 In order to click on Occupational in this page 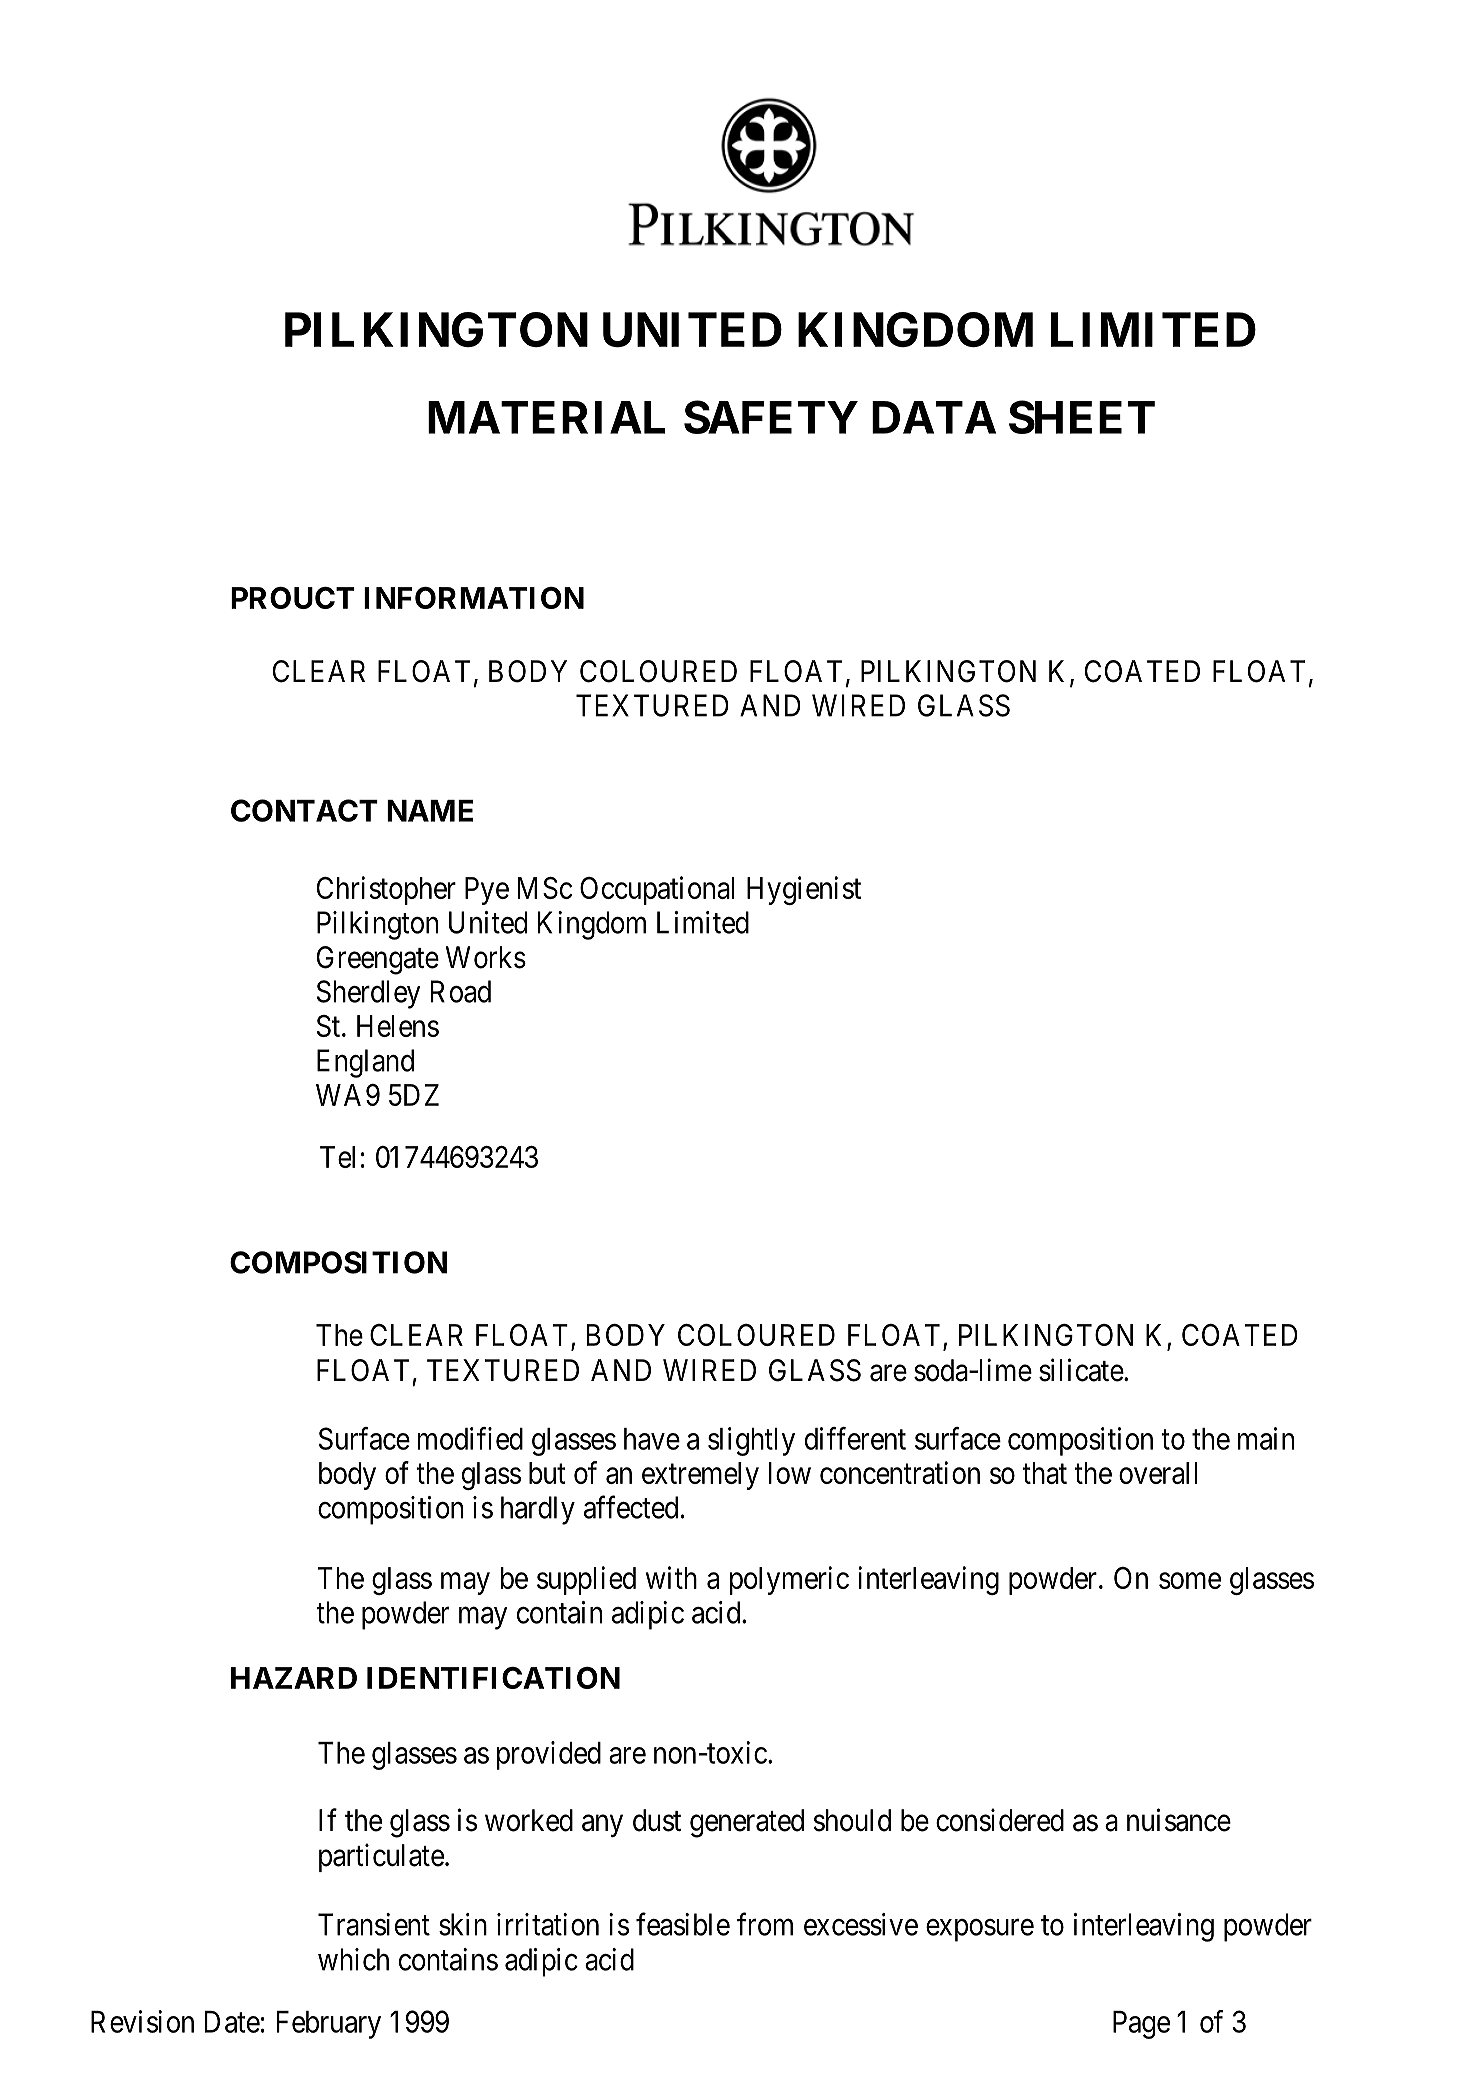, I will do `click(657, 890)`.
